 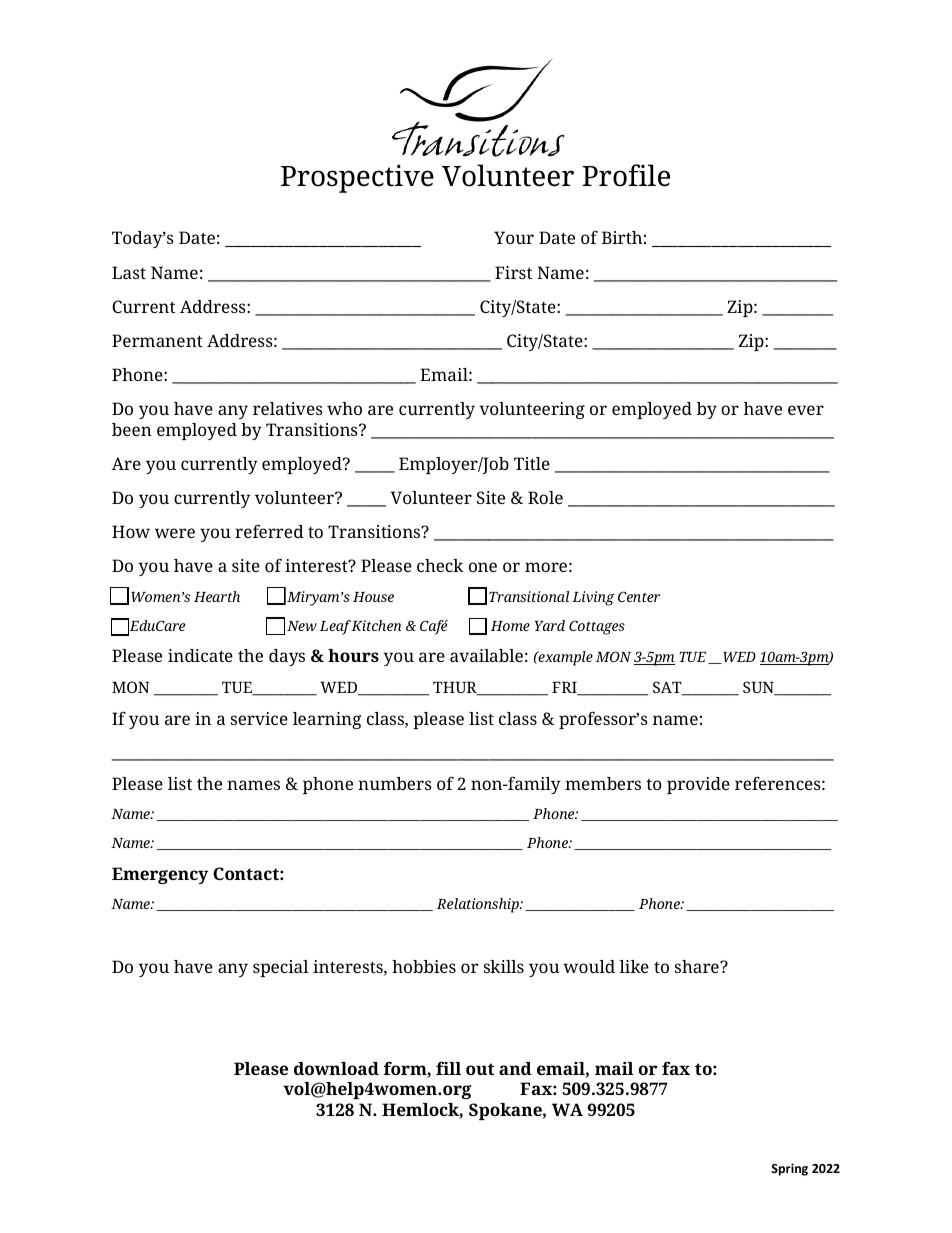 I want to click on Your, so click(x=514, y=237).
